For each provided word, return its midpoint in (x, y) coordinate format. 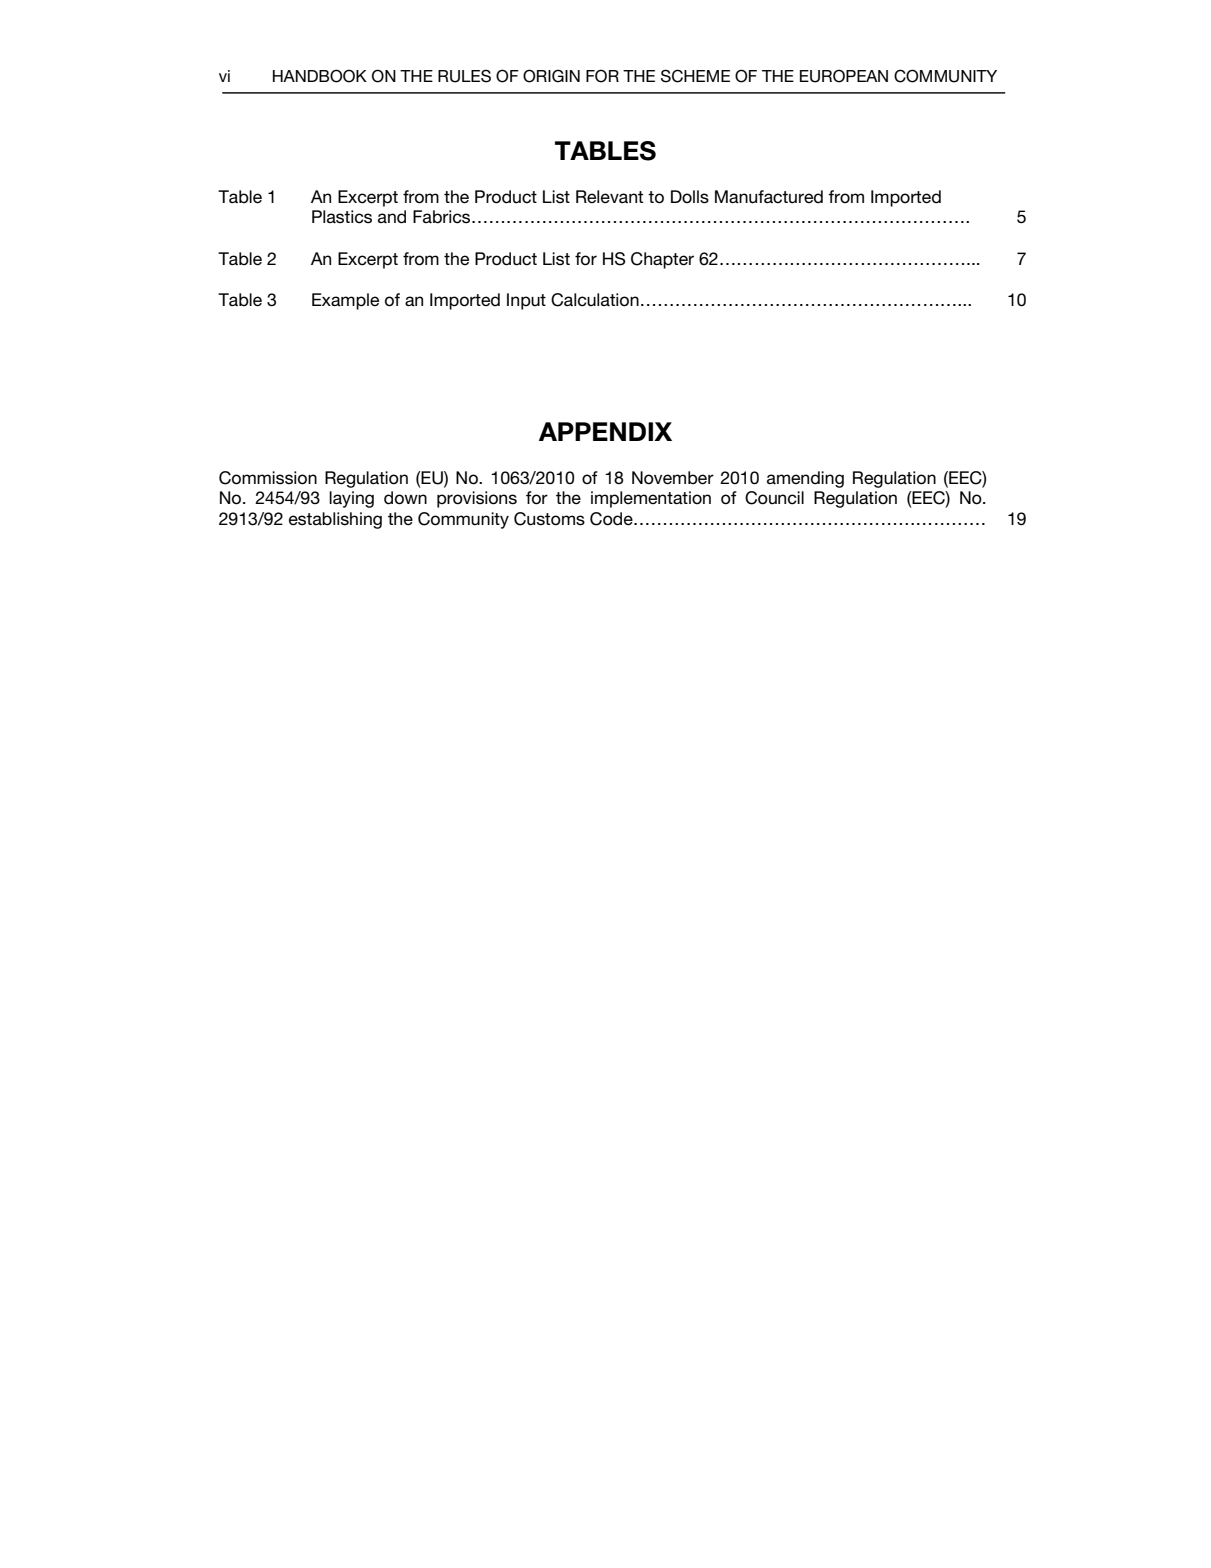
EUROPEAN (844, 76)
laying (351, 499)
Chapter (662, 260)
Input (526, 301)
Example (345, 301)
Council (774, 498)
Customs (549, 519)
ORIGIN (551, 76)
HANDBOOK (320, 76)
